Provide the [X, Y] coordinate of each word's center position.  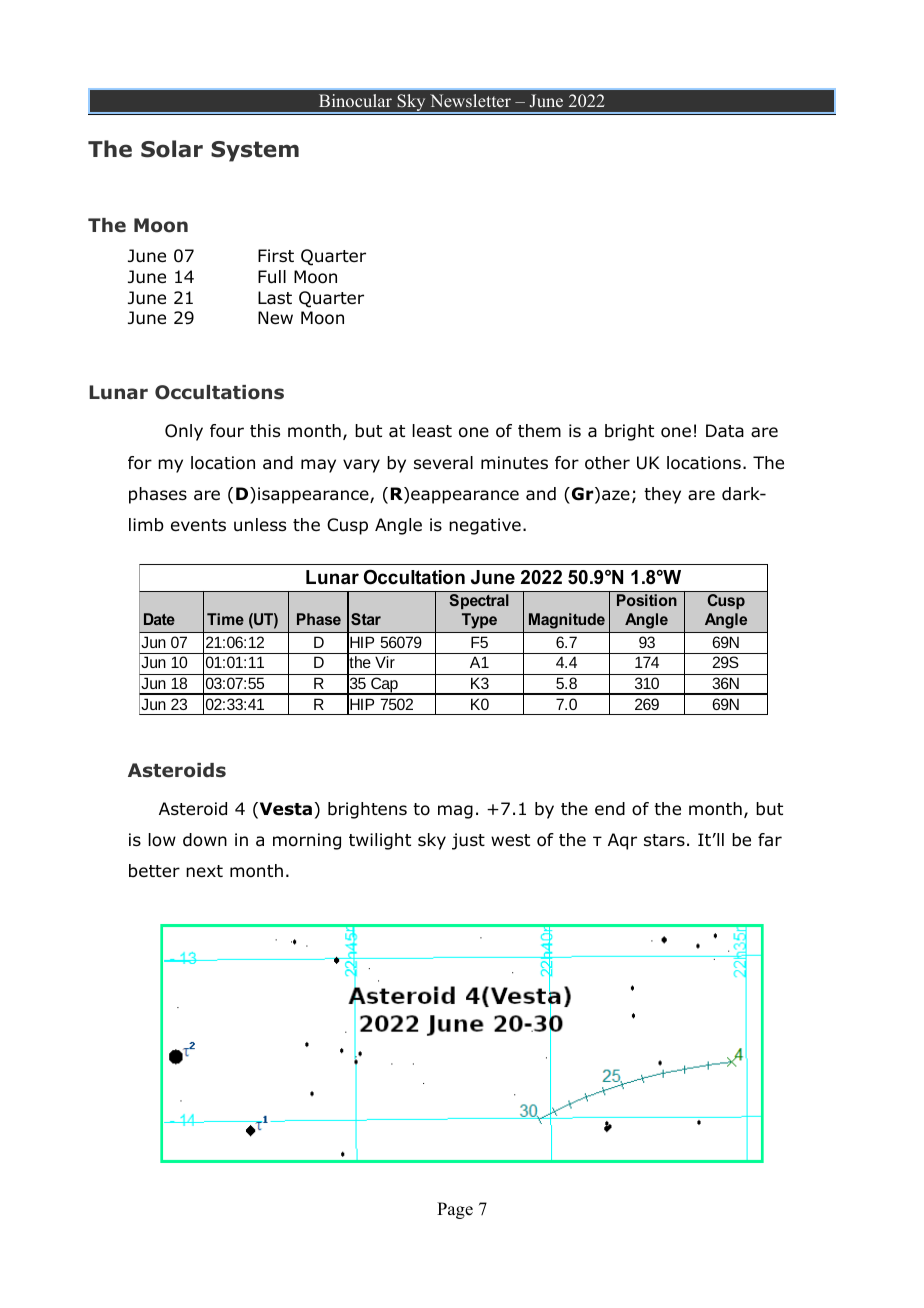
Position [647, 600]
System [255, 151]
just [468, 841]
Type [479, 621]
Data [725, 431]
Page [455, 1210]
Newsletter [470, 100]
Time [225, 619]
